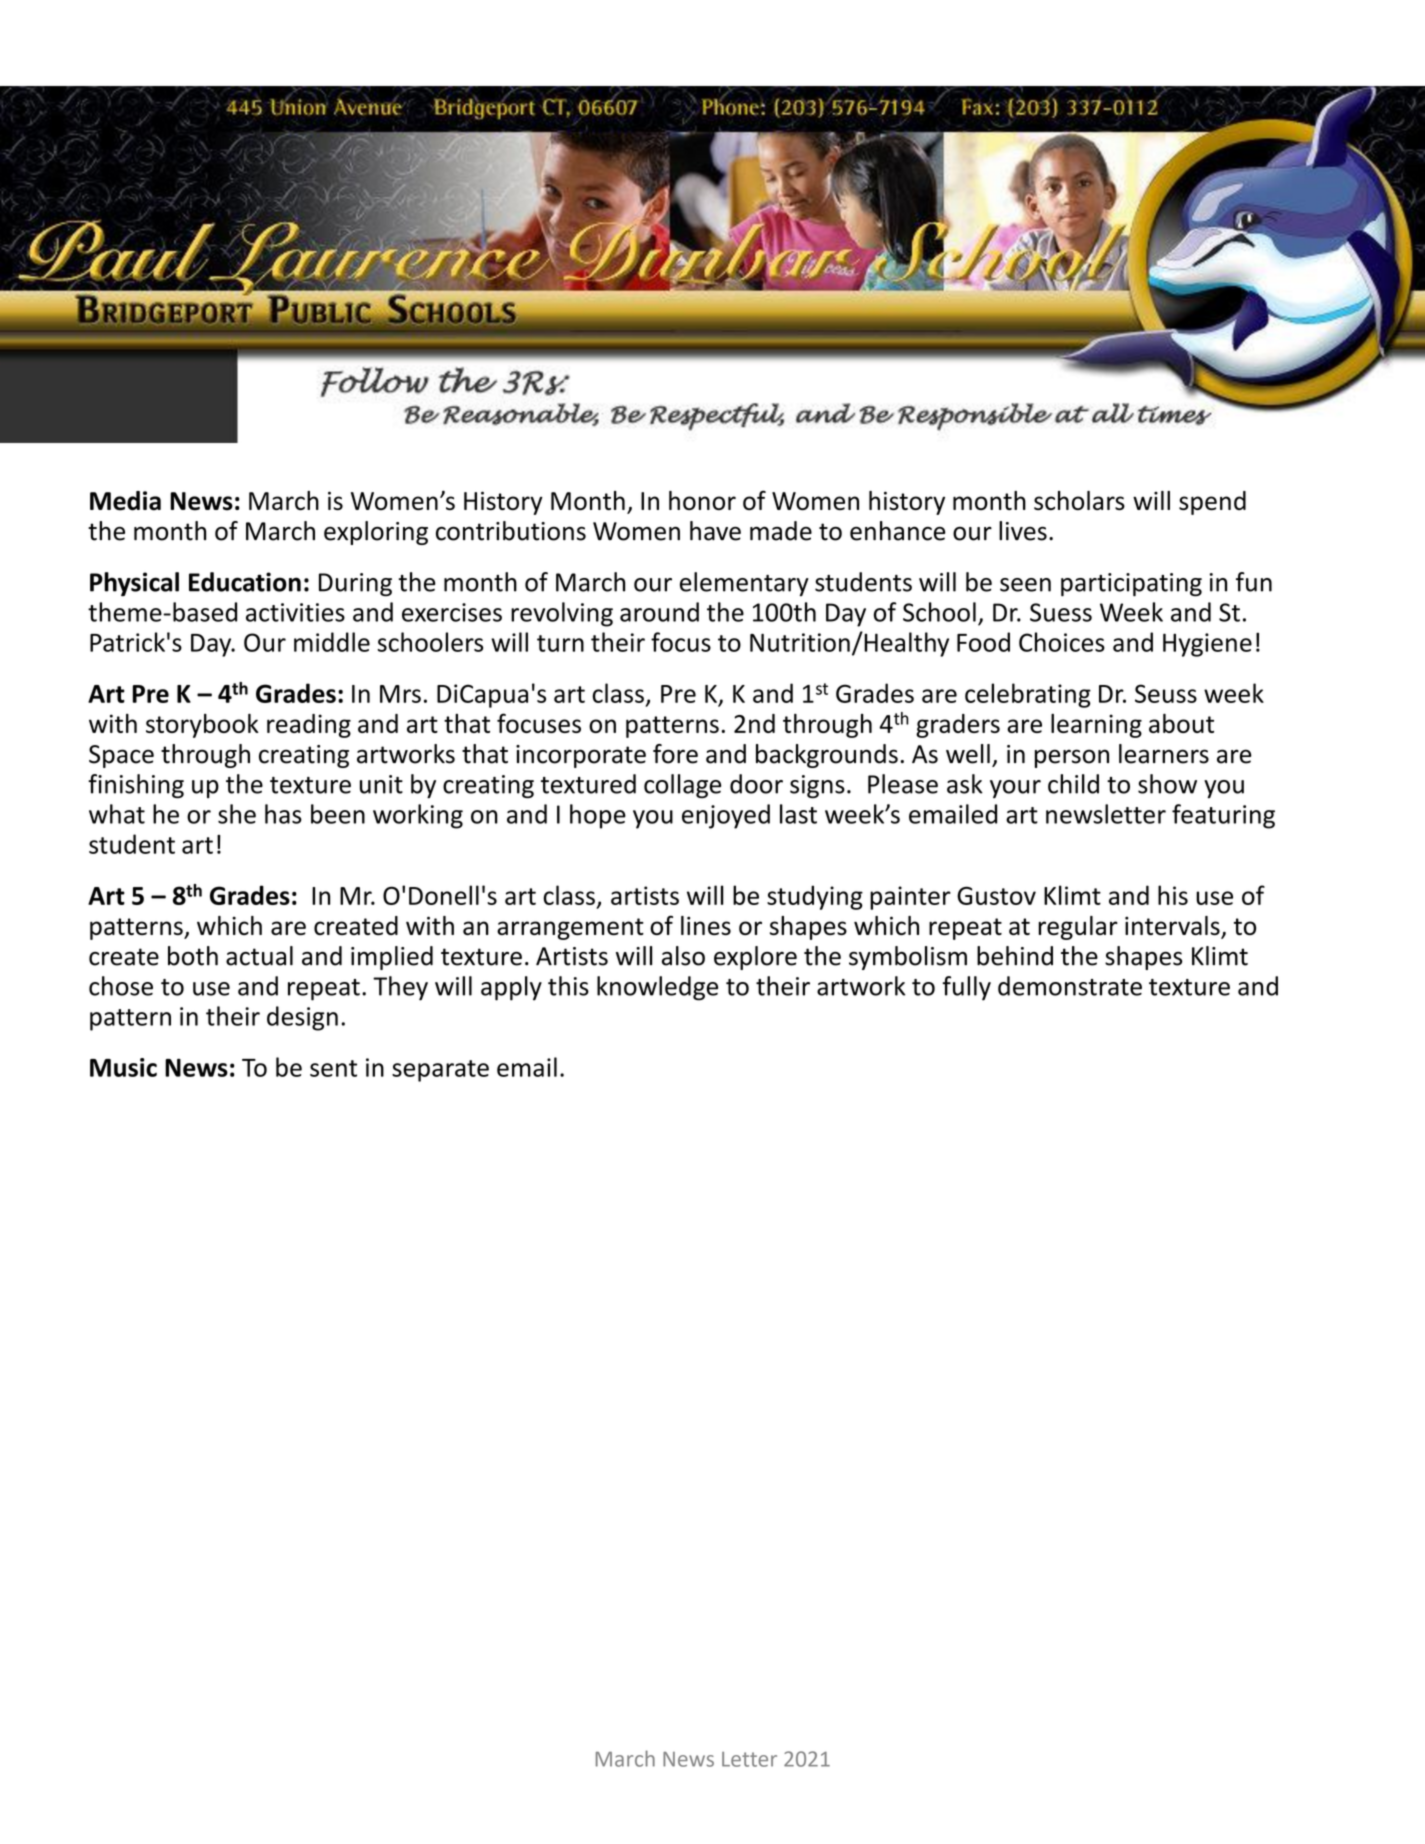 The image size is (1425, 1844). I want to click on she, so click(237, 814).
